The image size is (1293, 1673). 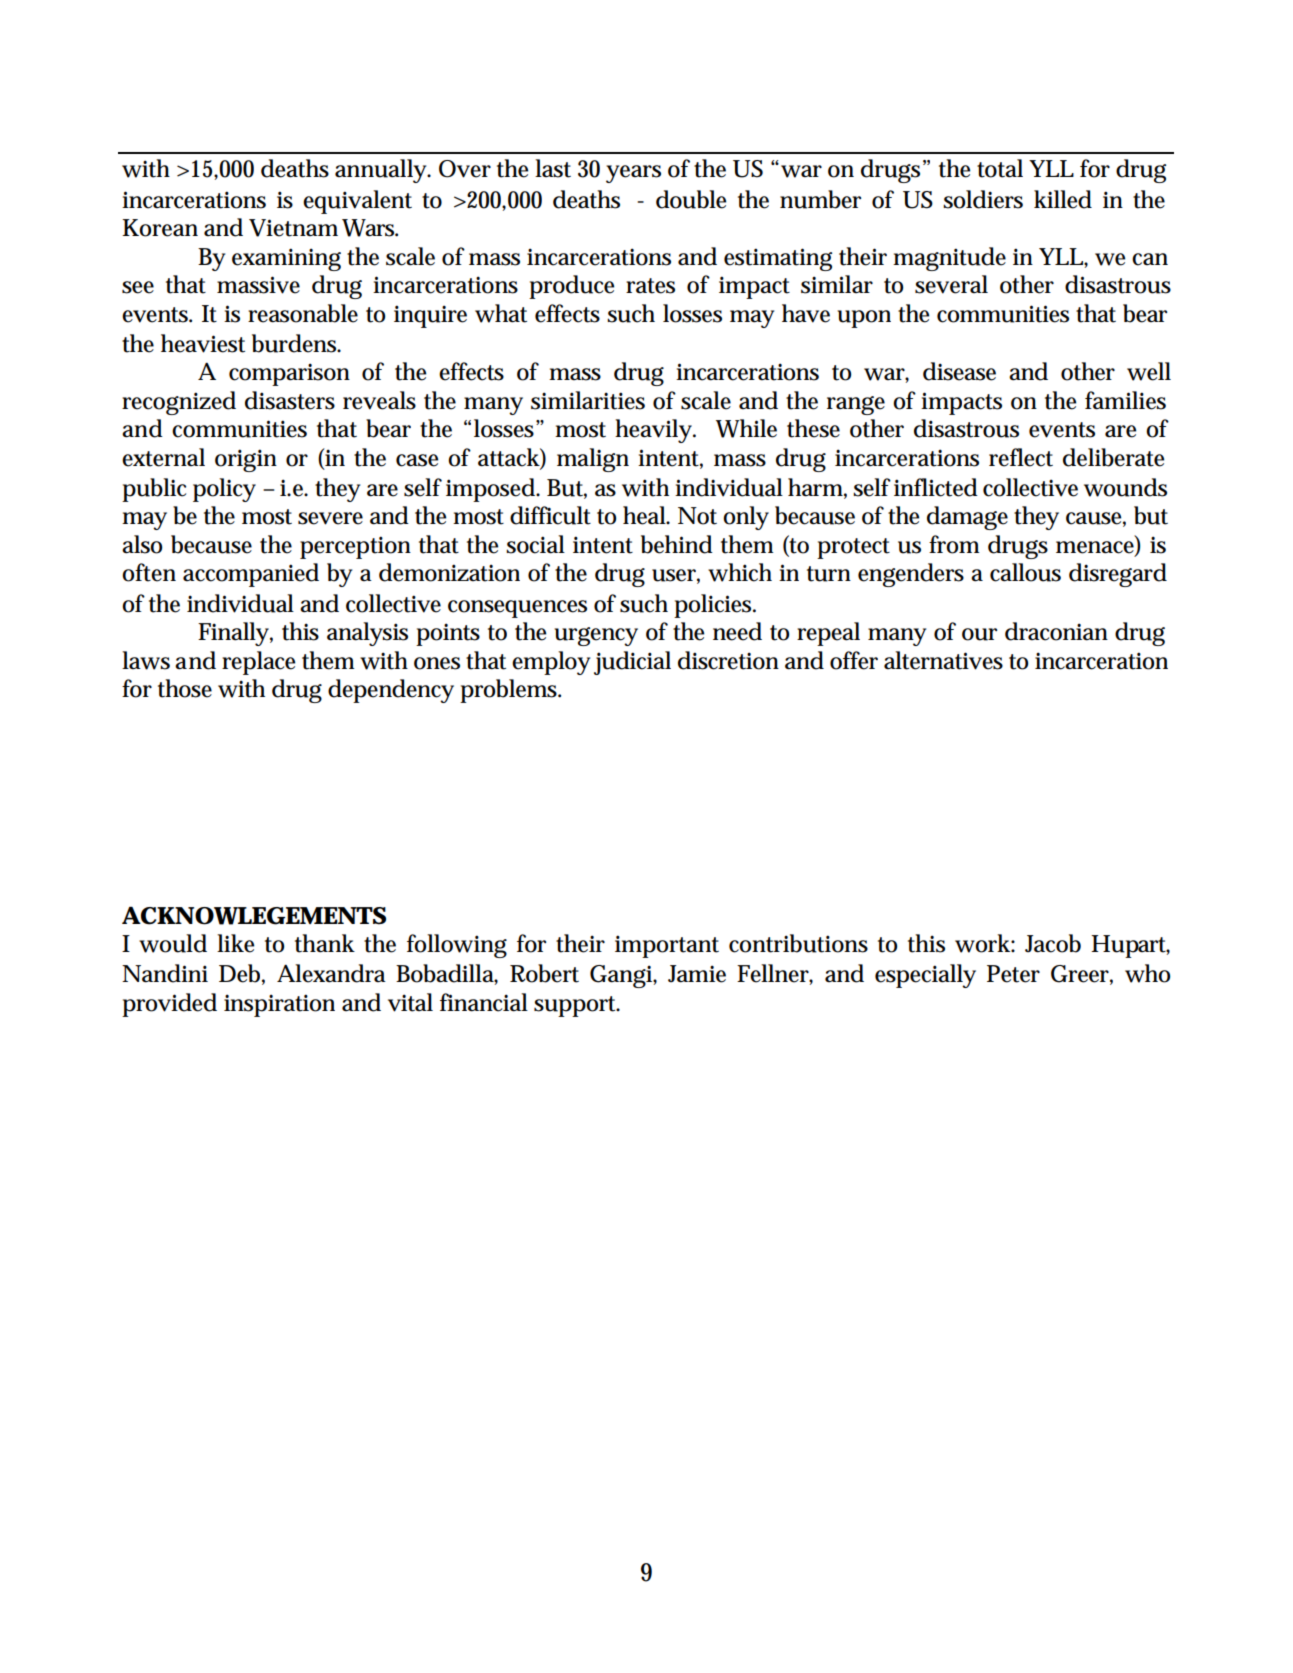 I want to click on killed, so click(x=1063, y=199).
